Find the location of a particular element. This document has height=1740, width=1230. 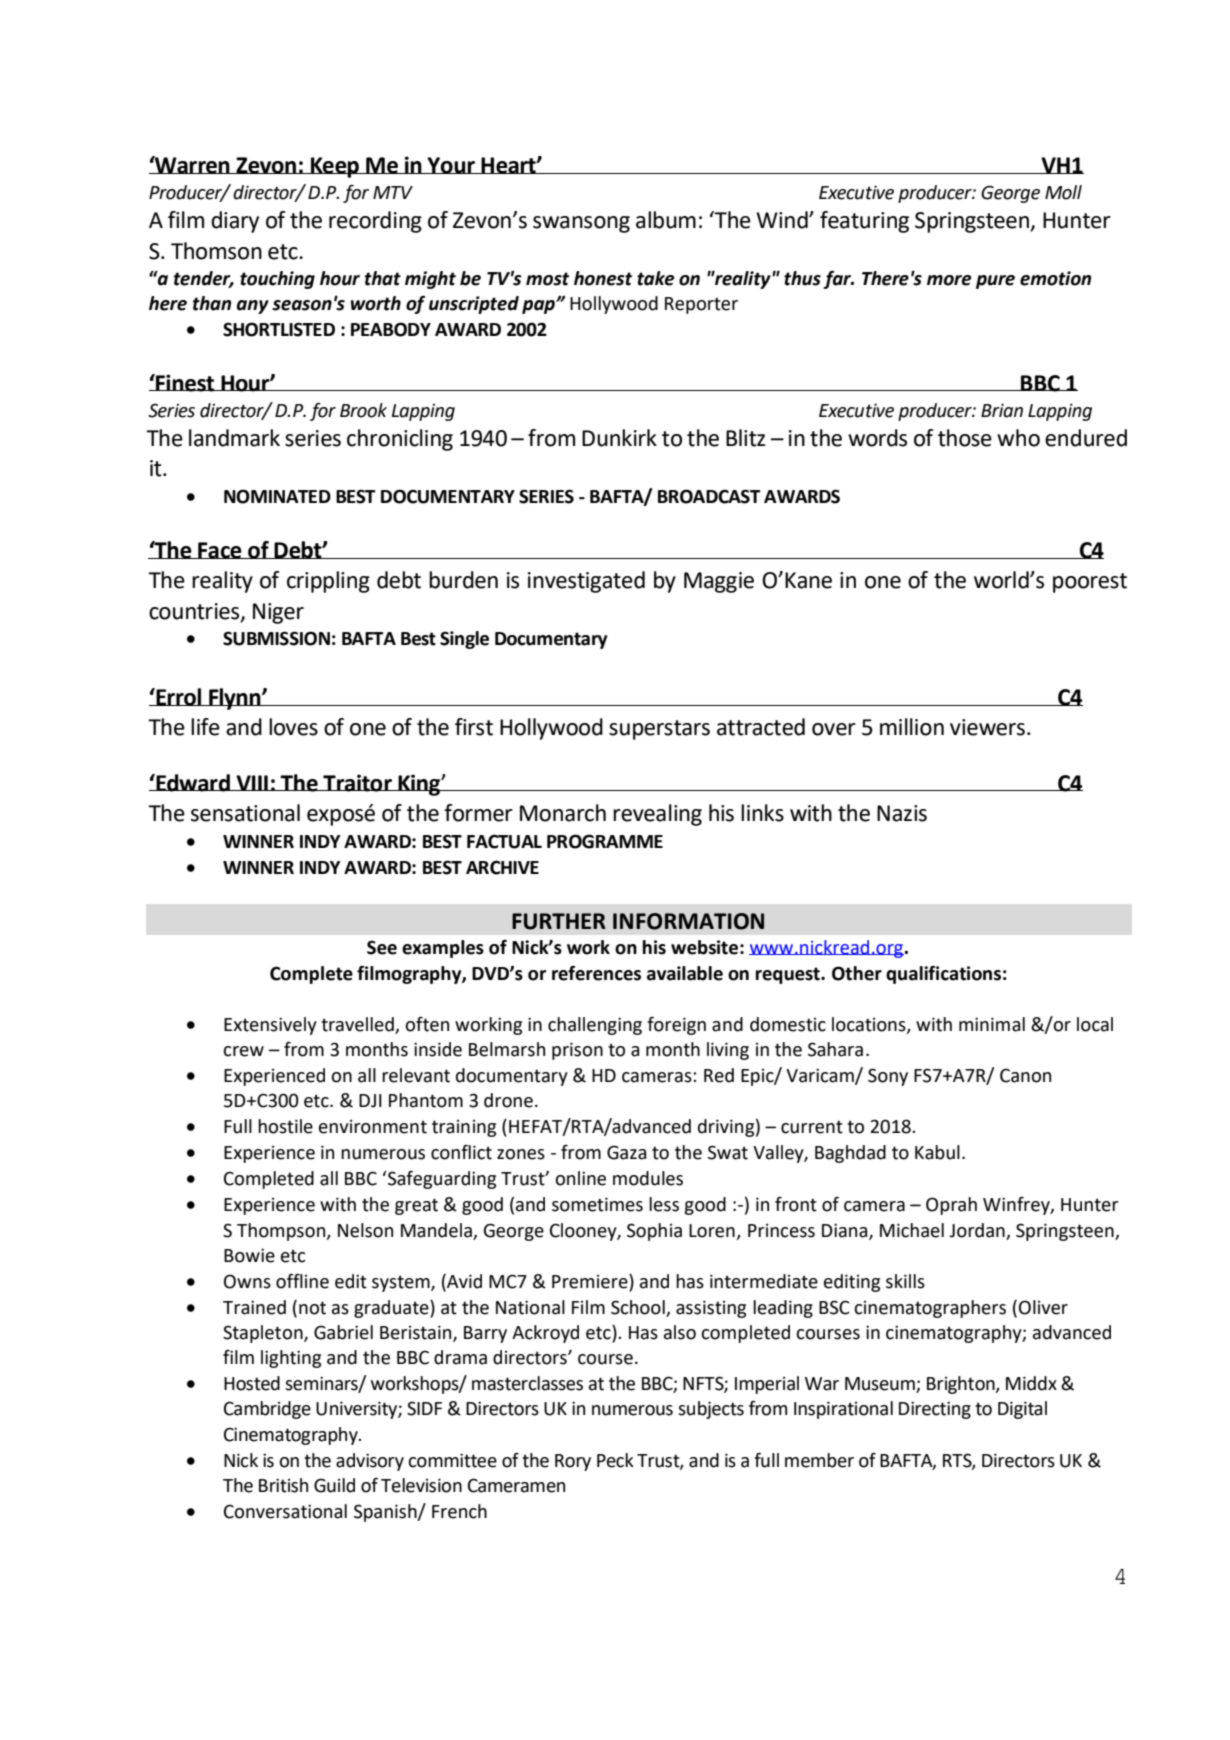

foreign is located at coordinates (676, 1026).
